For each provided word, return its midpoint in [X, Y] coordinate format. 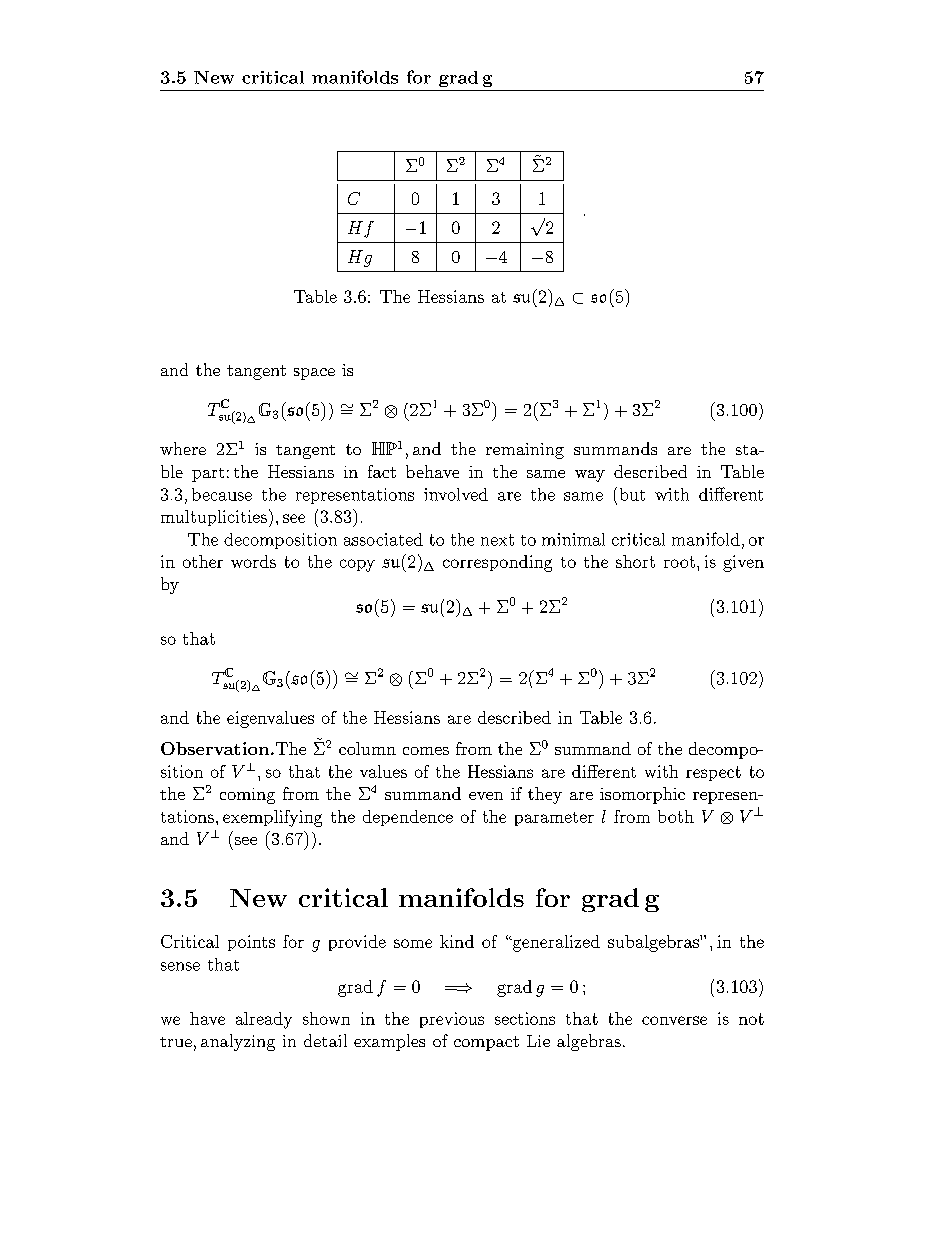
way [590, 476]
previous [452, 1020]
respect [713, 773]
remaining [525, 451]
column [367, 748]
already [264, 1020]
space [314, 374]
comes [426, 751]
